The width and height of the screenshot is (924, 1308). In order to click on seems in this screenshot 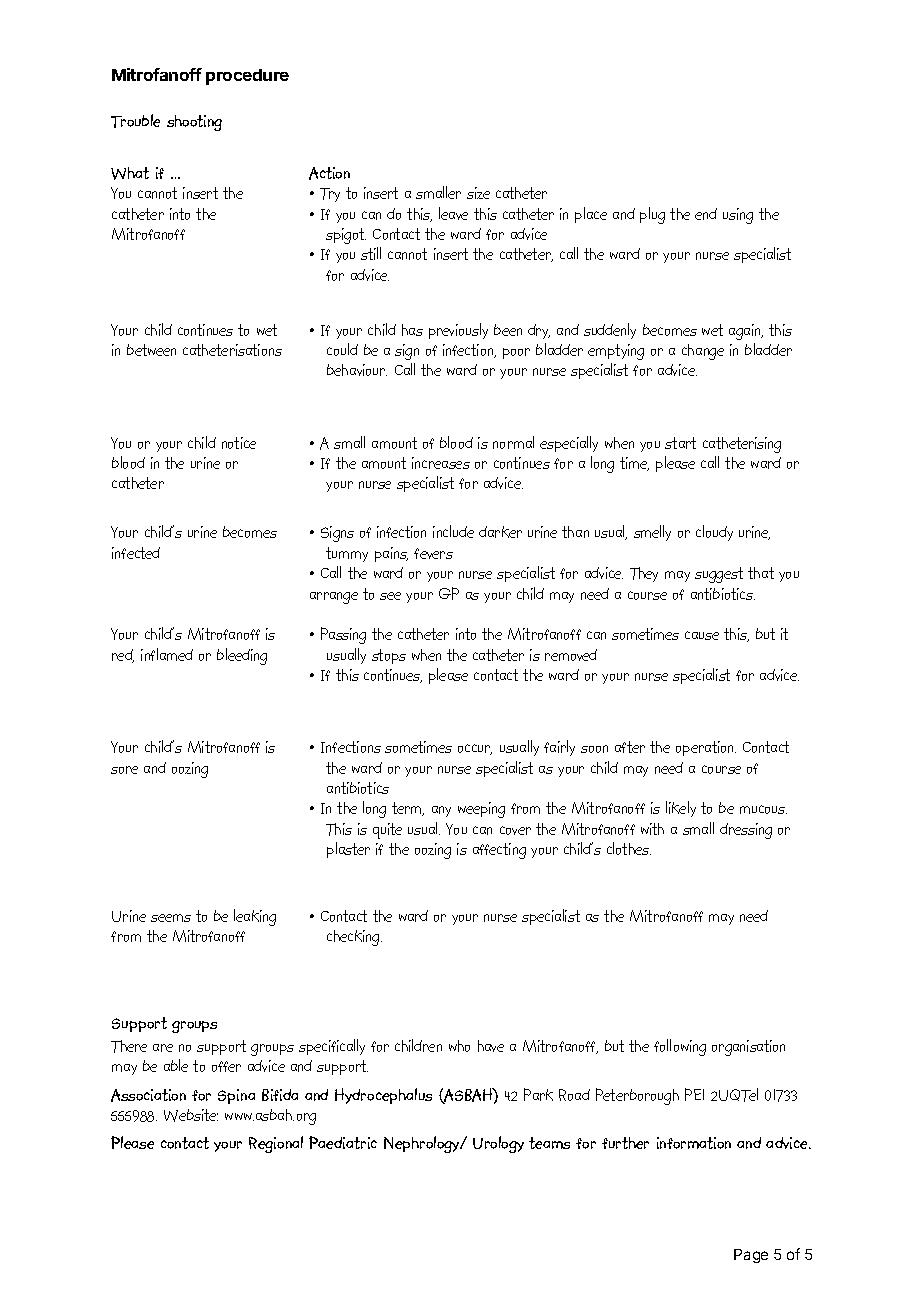, I will do `click(171, 918)`.
